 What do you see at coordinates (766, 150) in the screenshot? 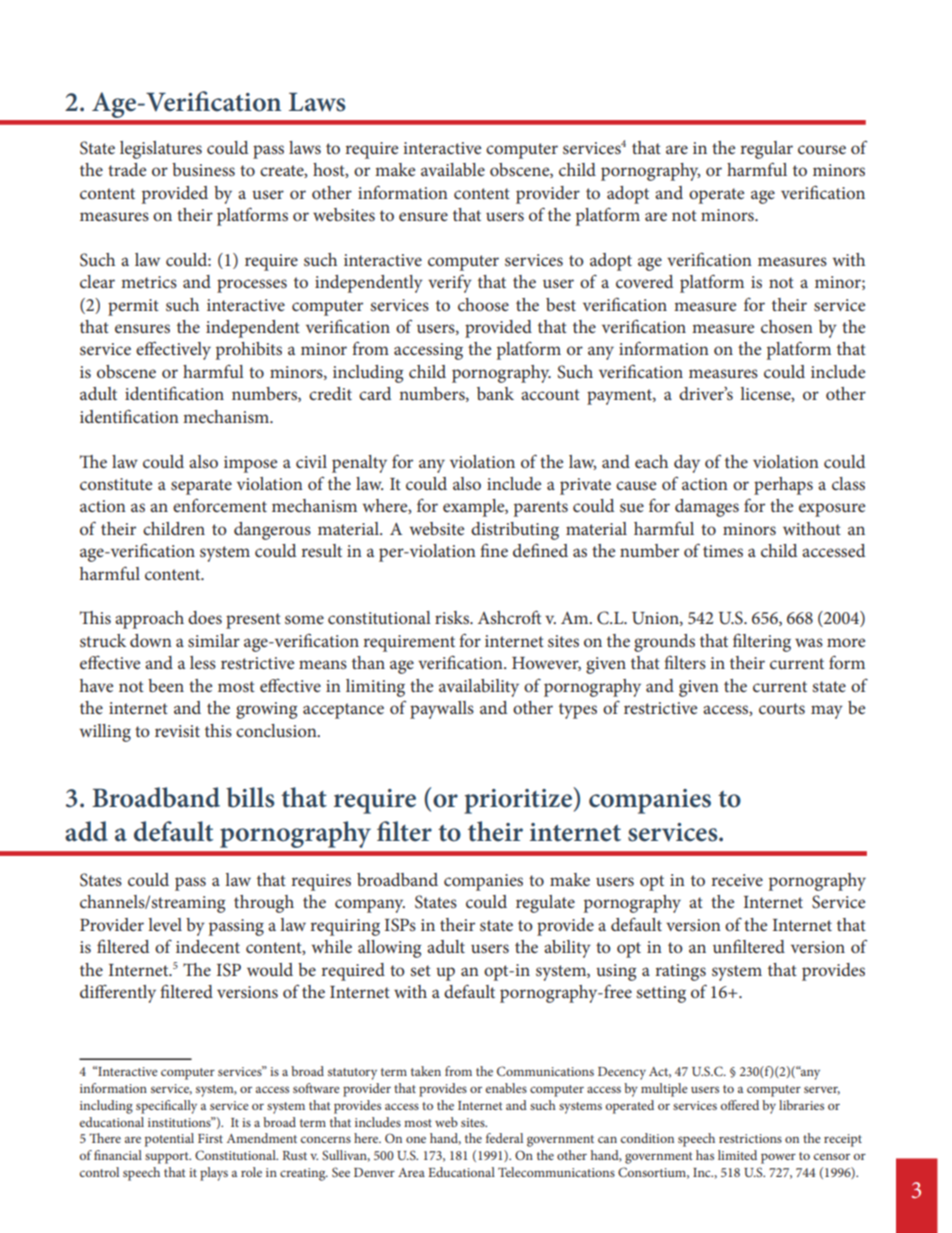
I see `regular` at bounding box center [766, 150].
